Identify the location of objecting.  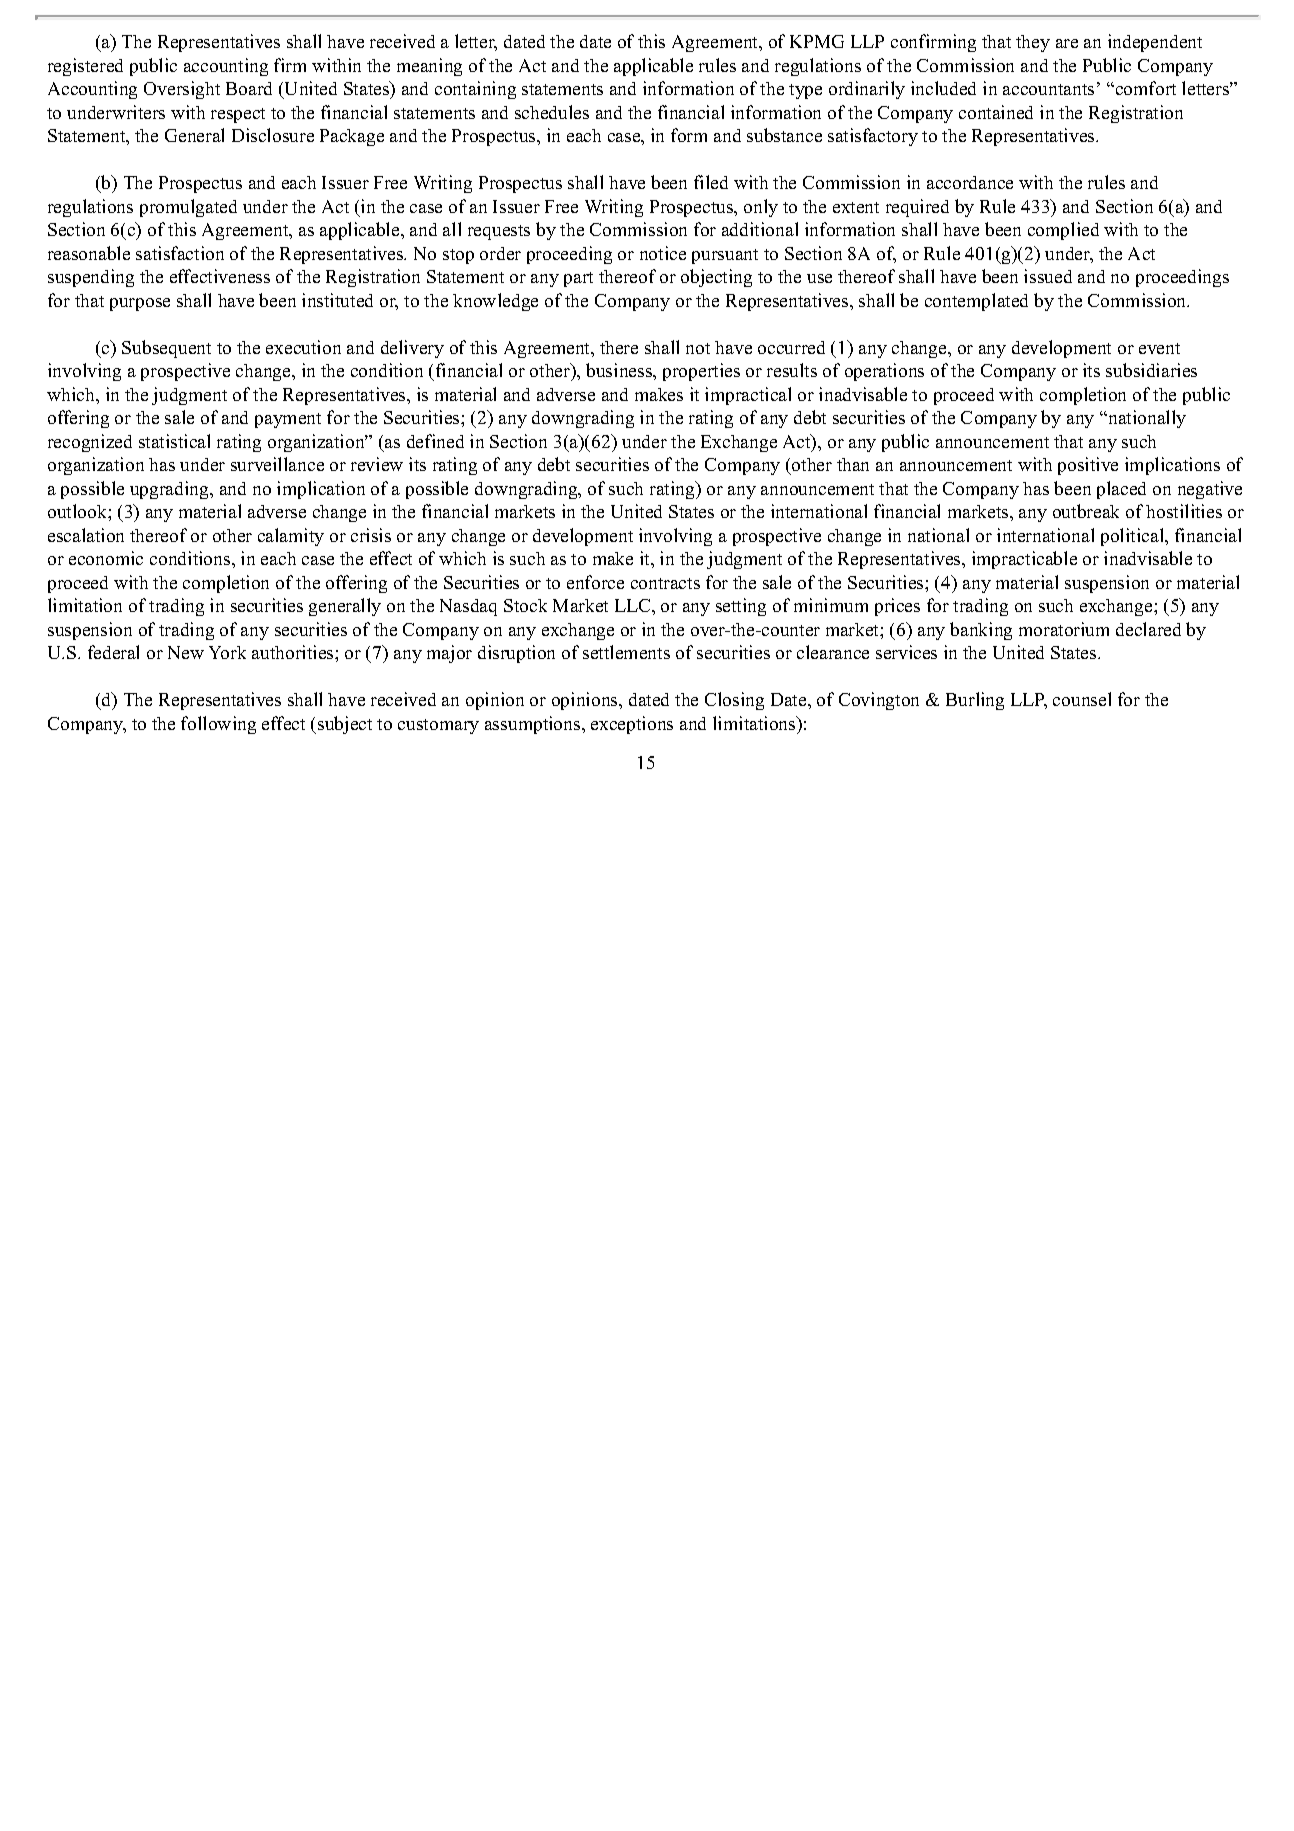
(716, 278).
